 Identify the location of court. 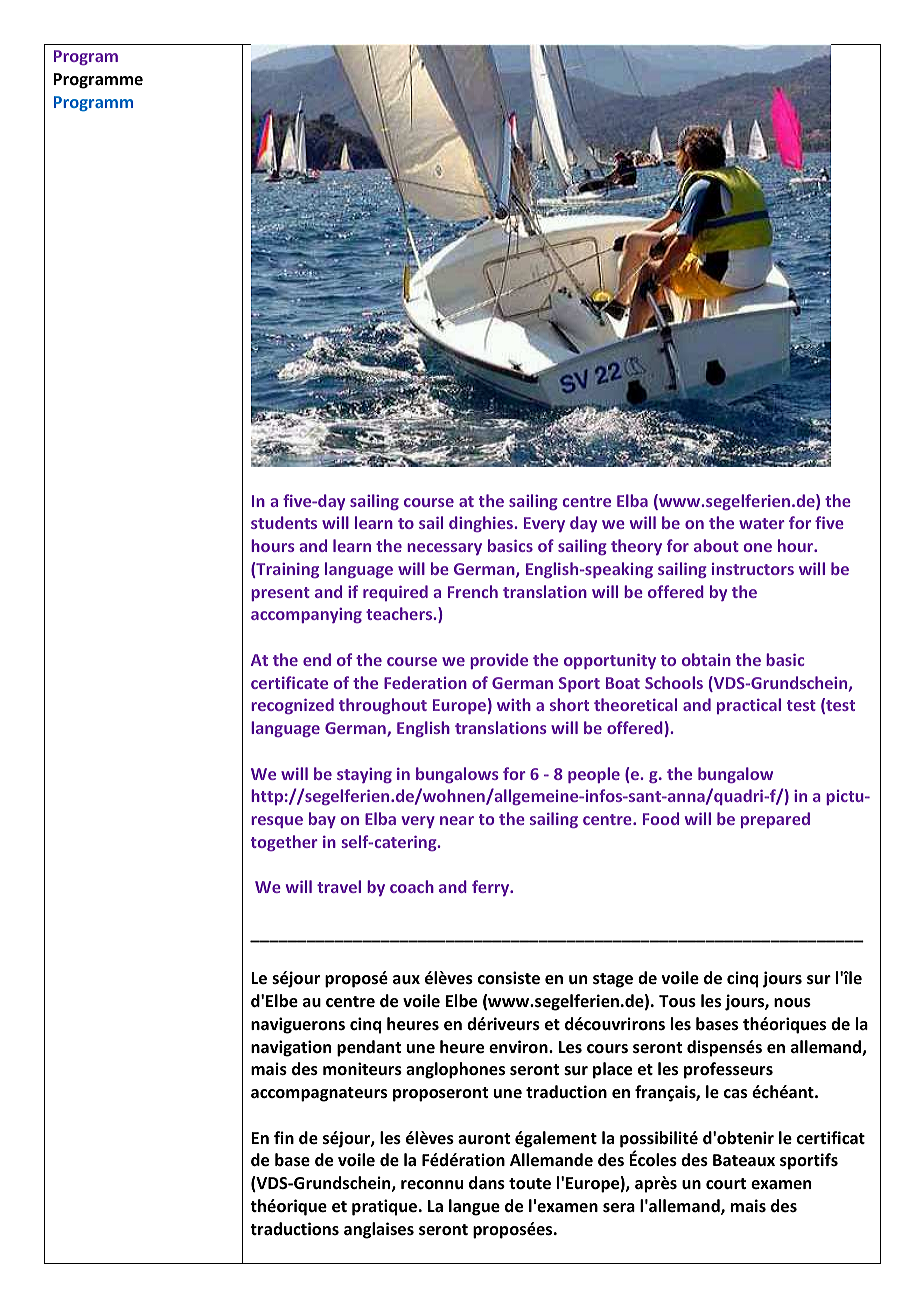
(726, 1184).
